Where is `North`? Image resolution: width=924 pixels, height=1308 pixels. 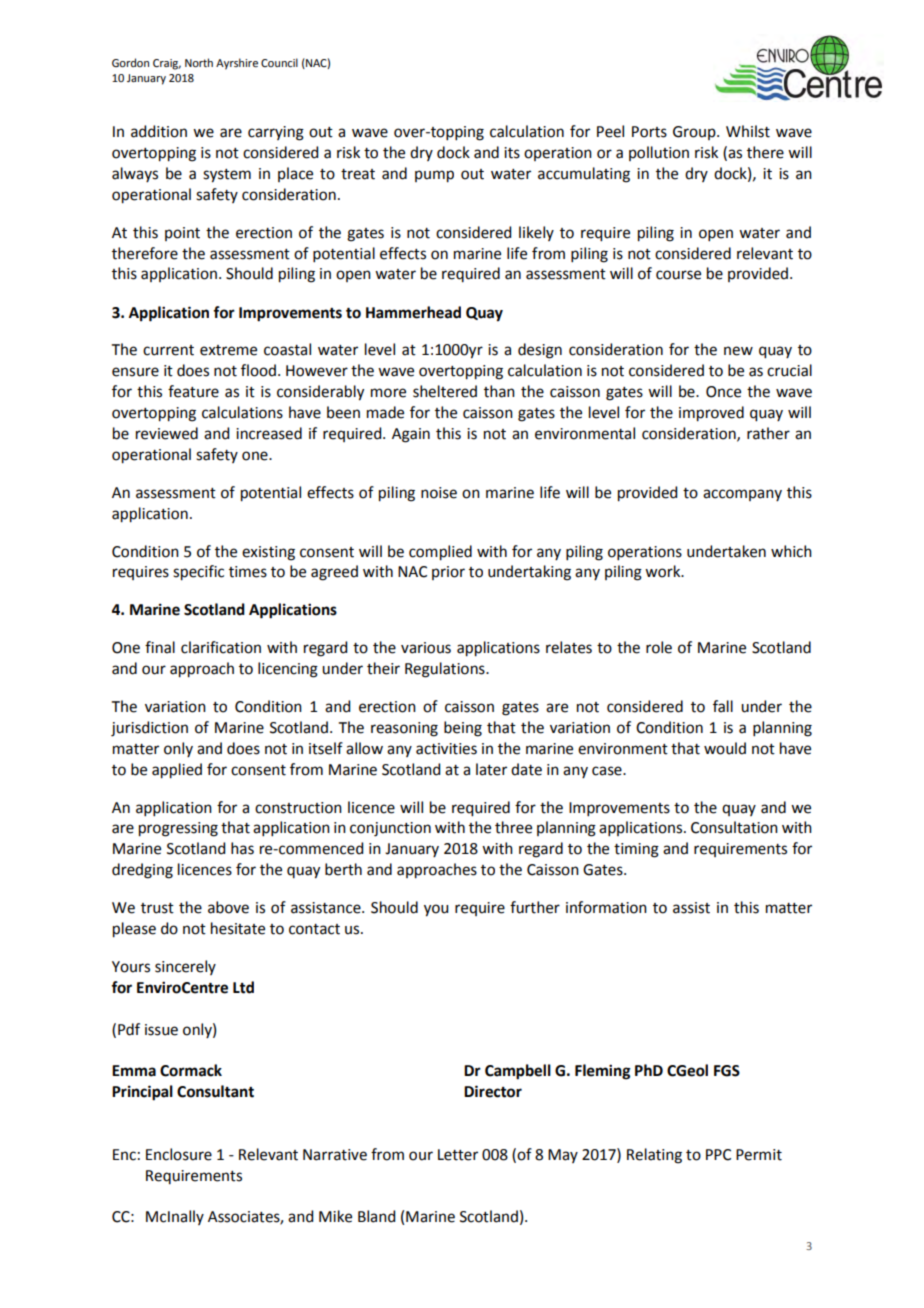 North is located at coordinates (199, 62).
